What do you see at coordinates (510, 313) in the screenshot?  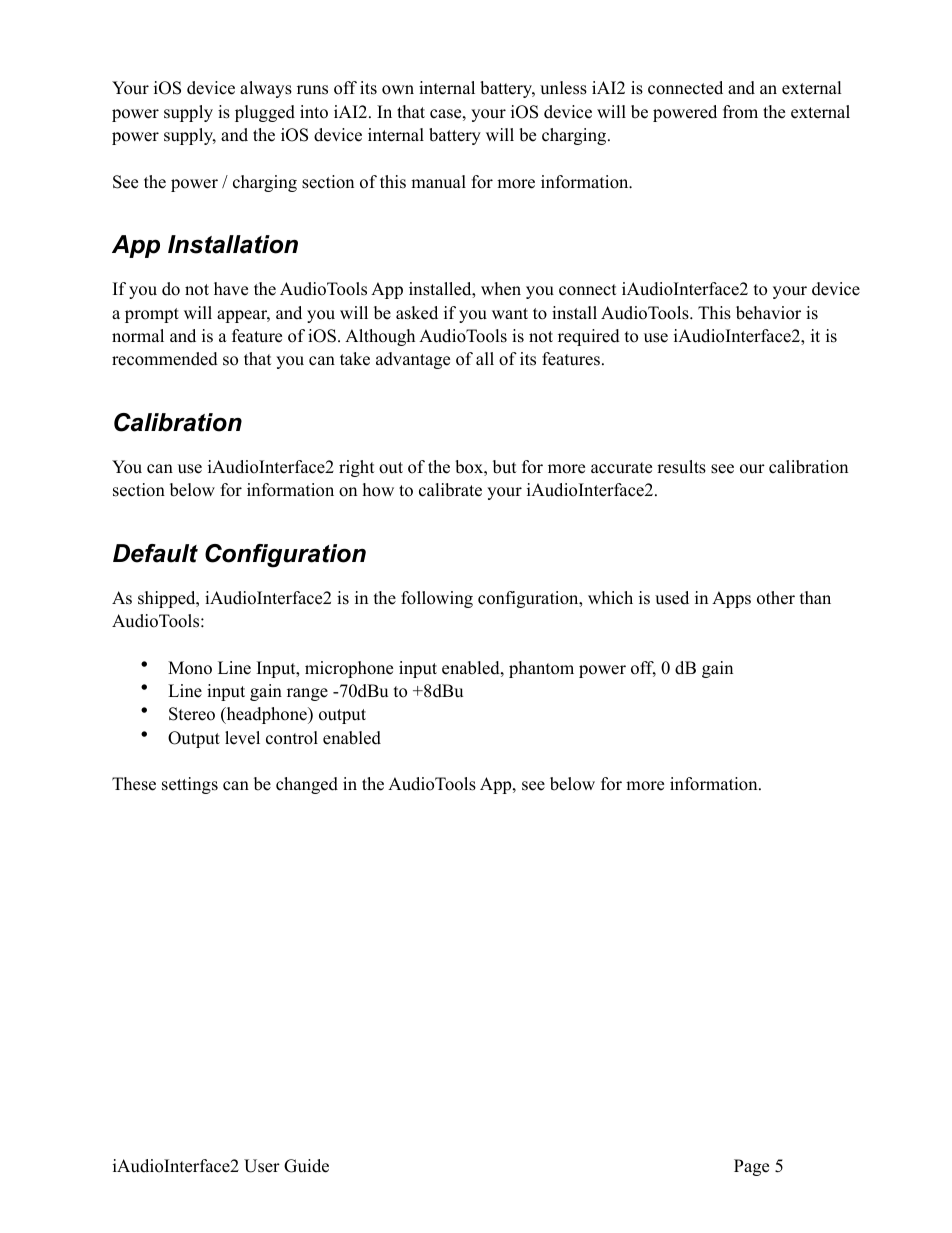 I see `want` at bounding box center [510, 313].
